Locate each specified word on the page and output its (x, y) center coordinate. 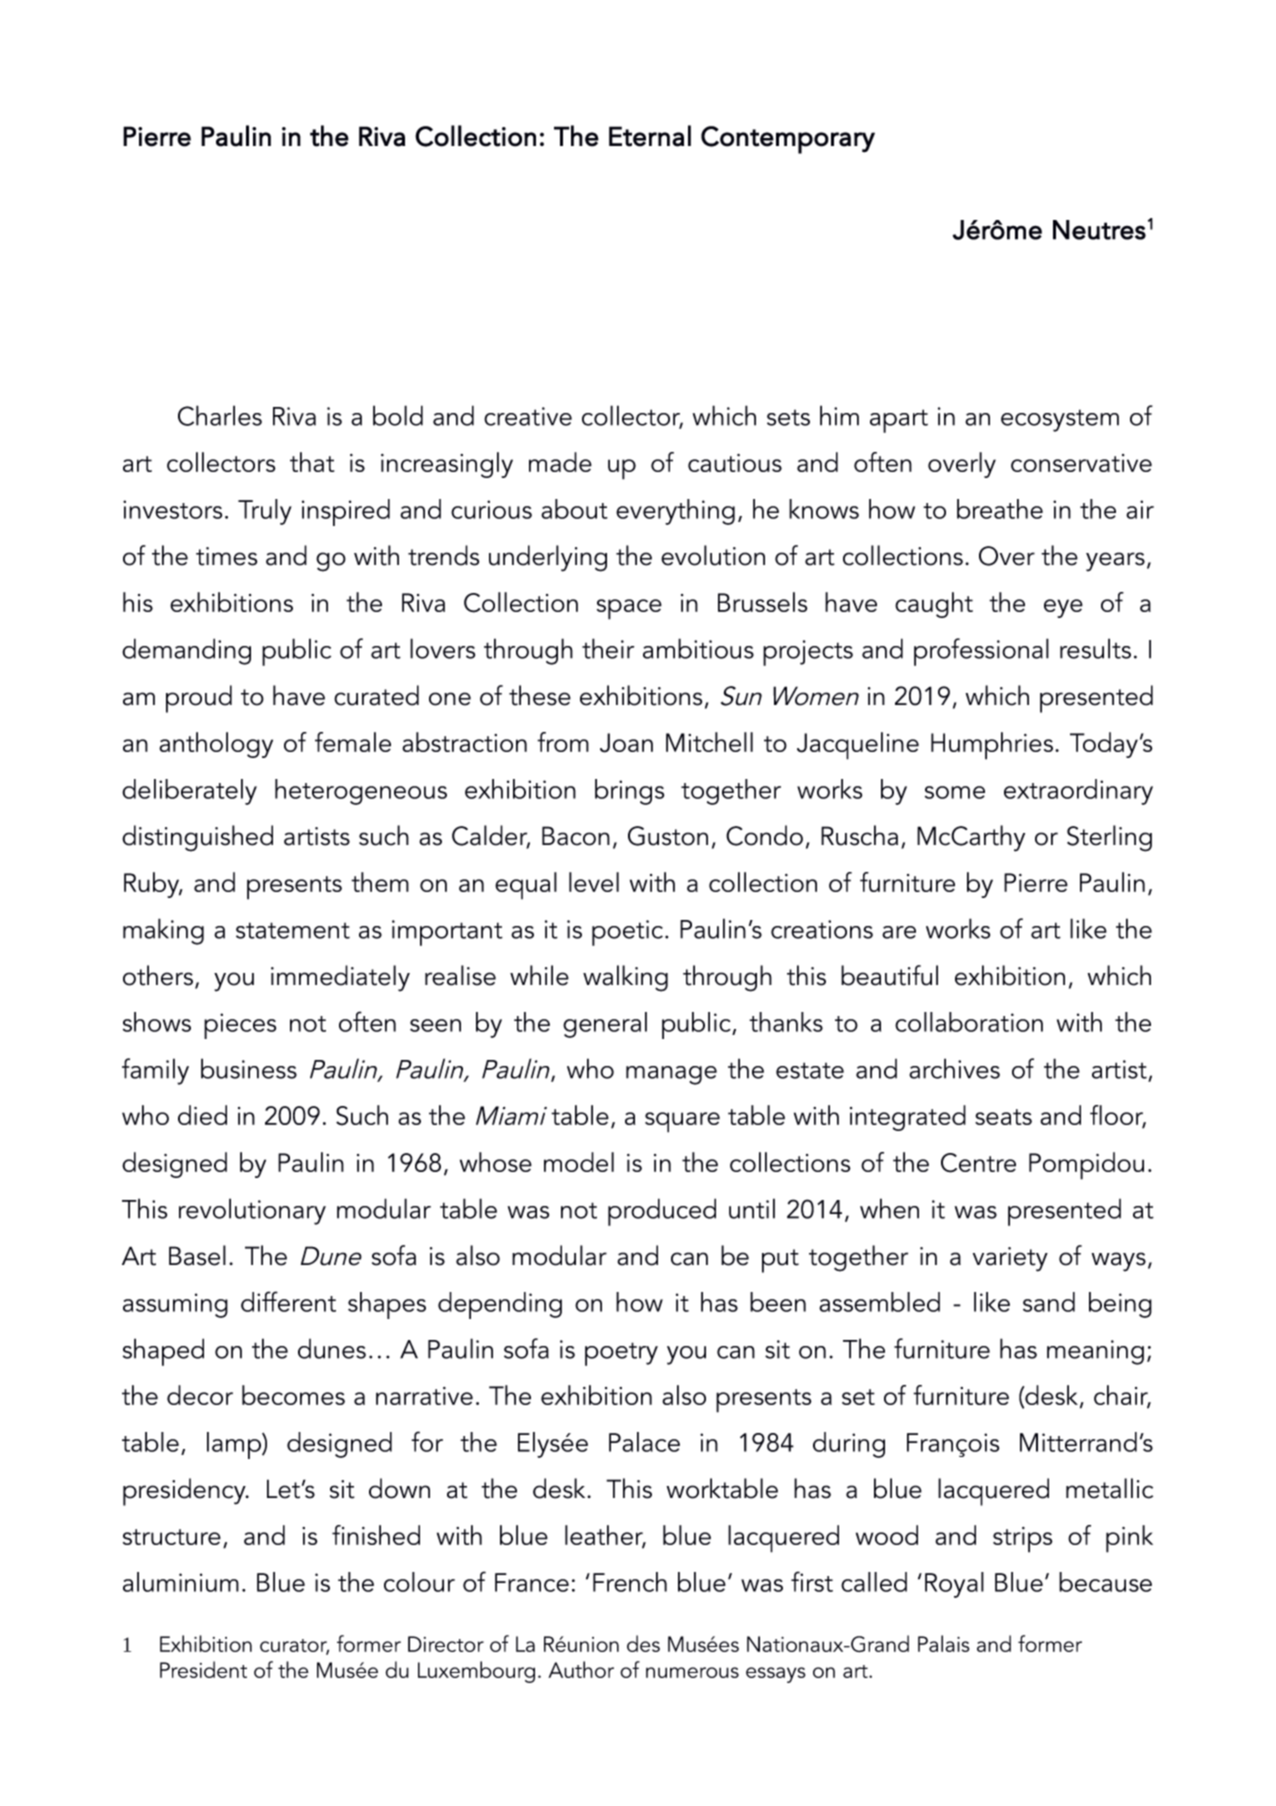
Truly (265, 512)
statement (293, 930)
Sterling (1109, 838)
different (288, 1301)
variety (1010, 1259)
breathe (1000, 509)
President (203, 1669)
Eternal (650, 136)
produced (662, 1212)
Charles (220, 415)
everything (675, 512)
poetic (627, 933)
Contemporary (788, 140)
